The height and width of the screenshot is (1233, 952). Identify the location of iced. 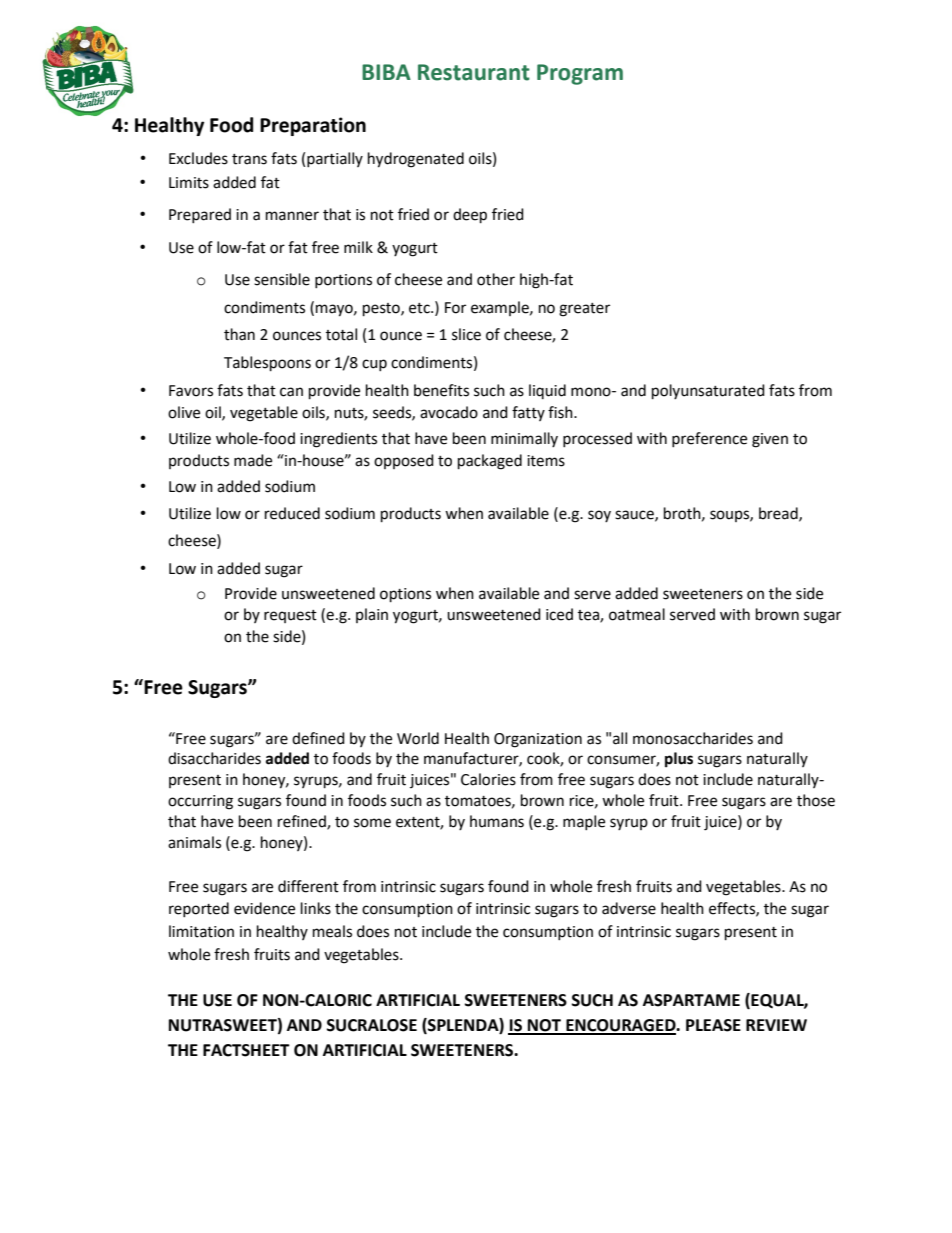
(559, 614).
